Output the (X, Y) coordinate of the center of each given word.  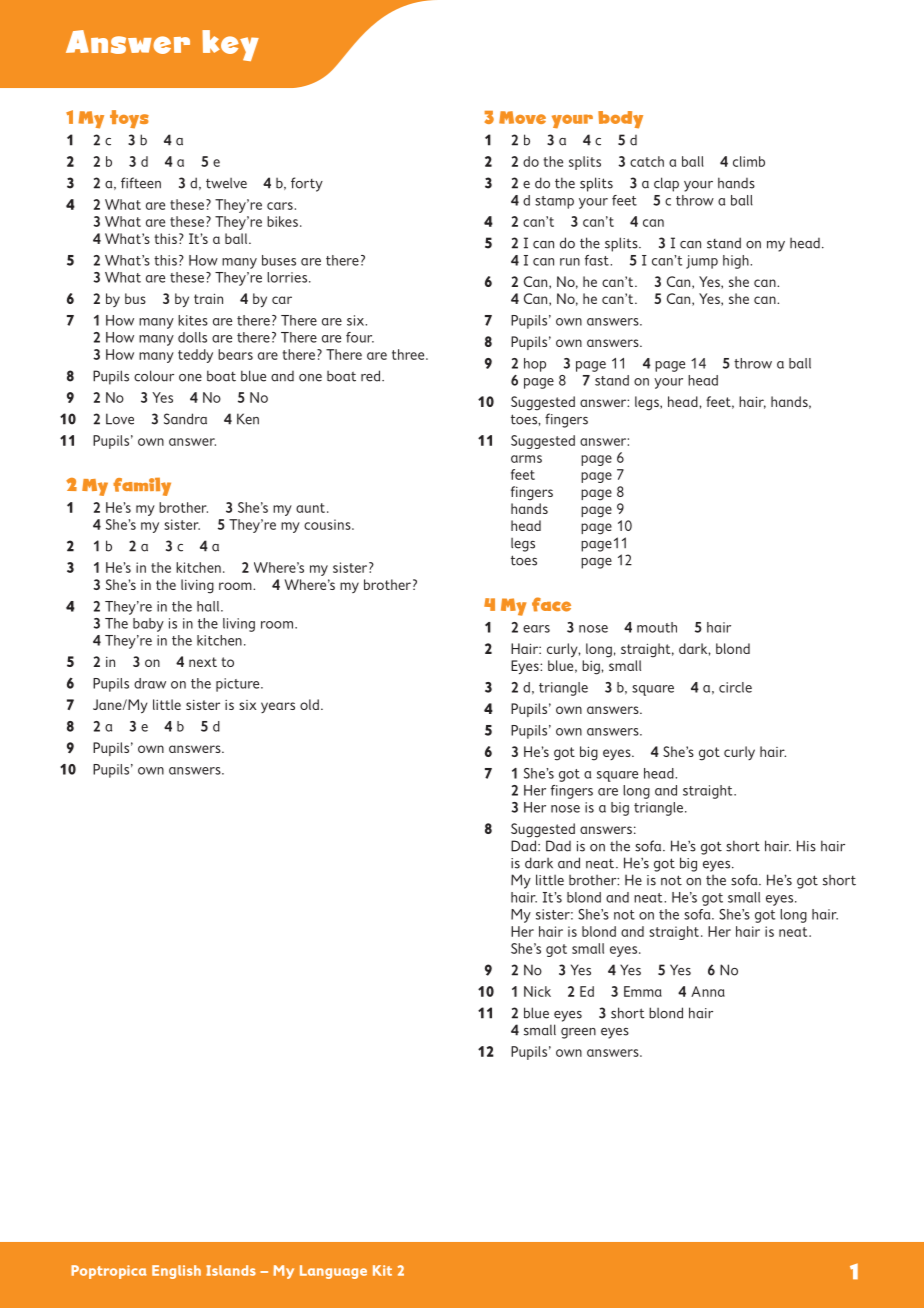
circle (735, 687)
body (620, 120)
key (230, 45)
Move (522, 117)
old (309, 704)
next (203, 662)
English (176, 1272)
